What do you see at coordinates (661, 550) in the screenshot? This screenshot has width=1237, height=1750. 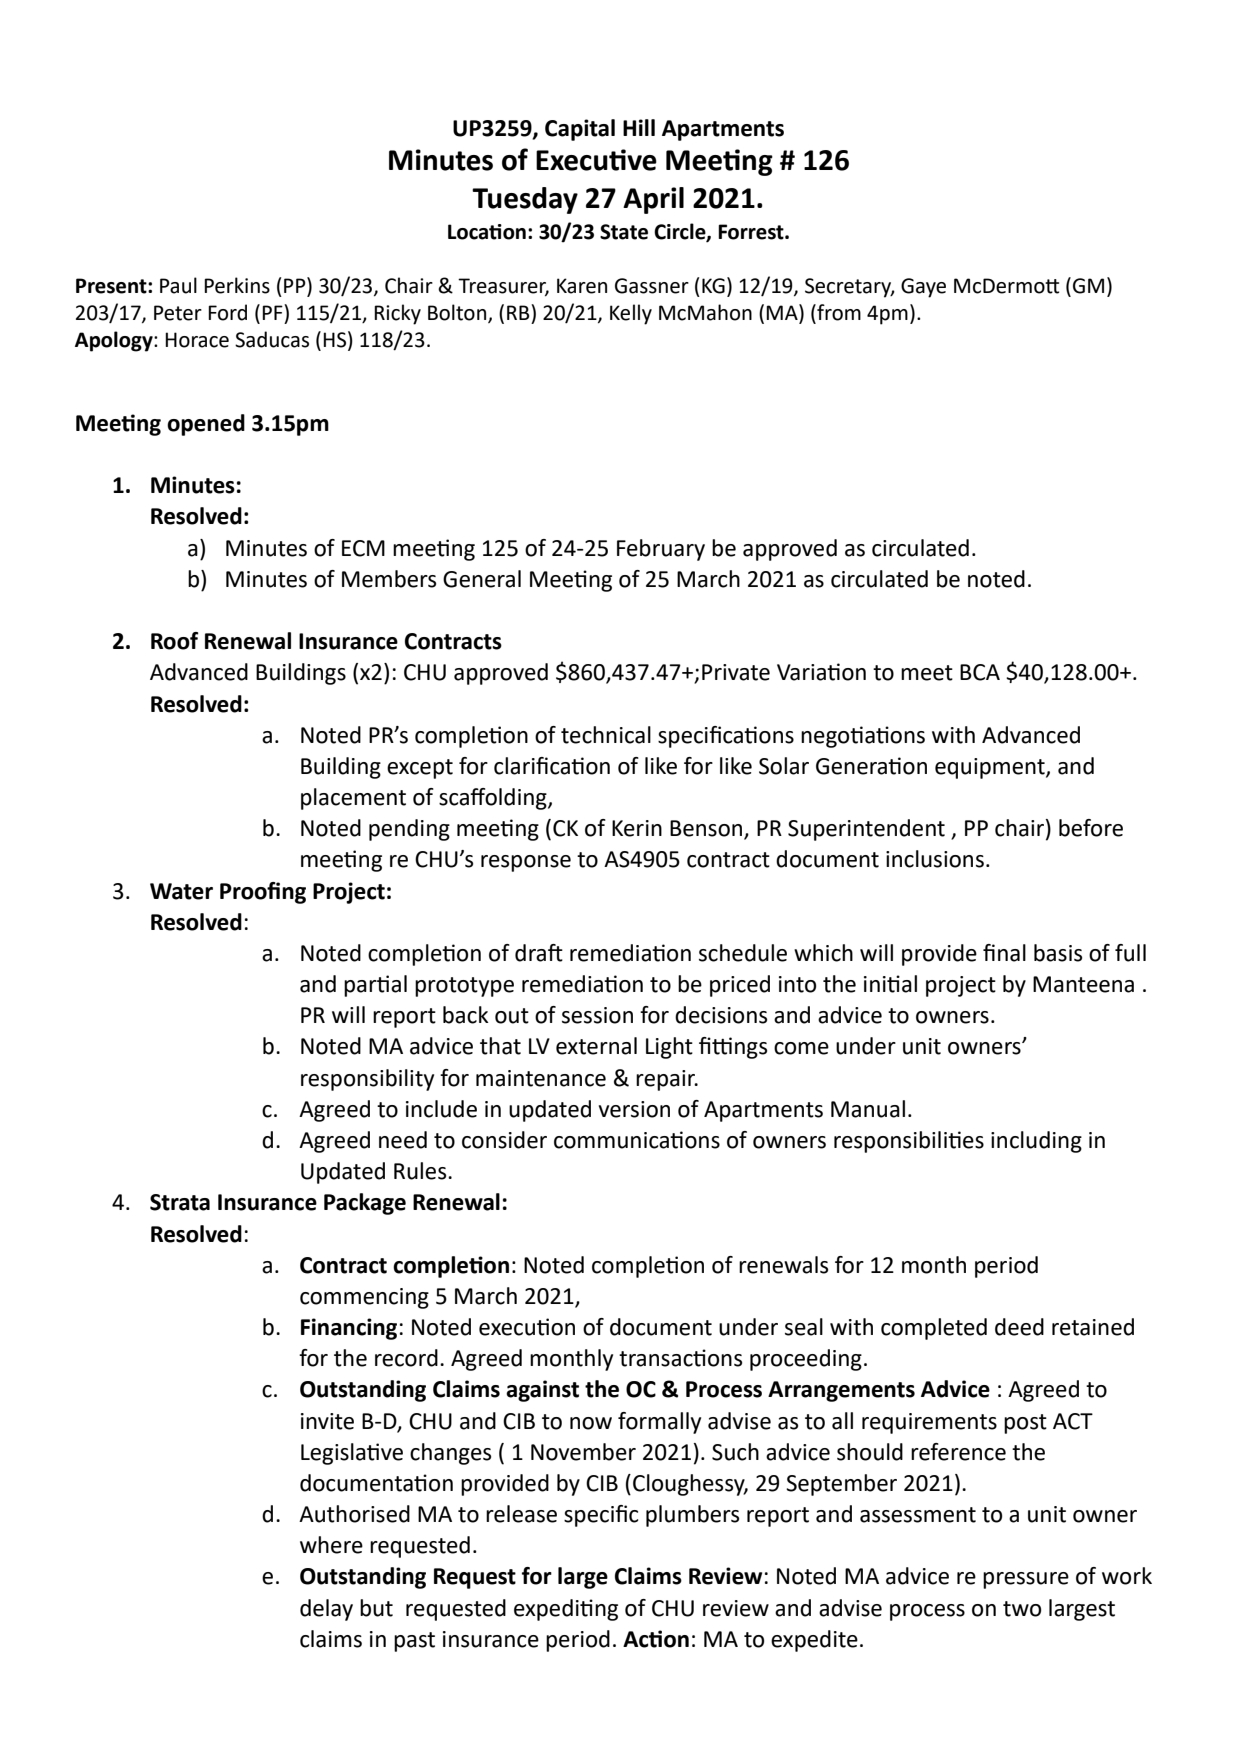 I see `February` at bounding box center [661, 550].
